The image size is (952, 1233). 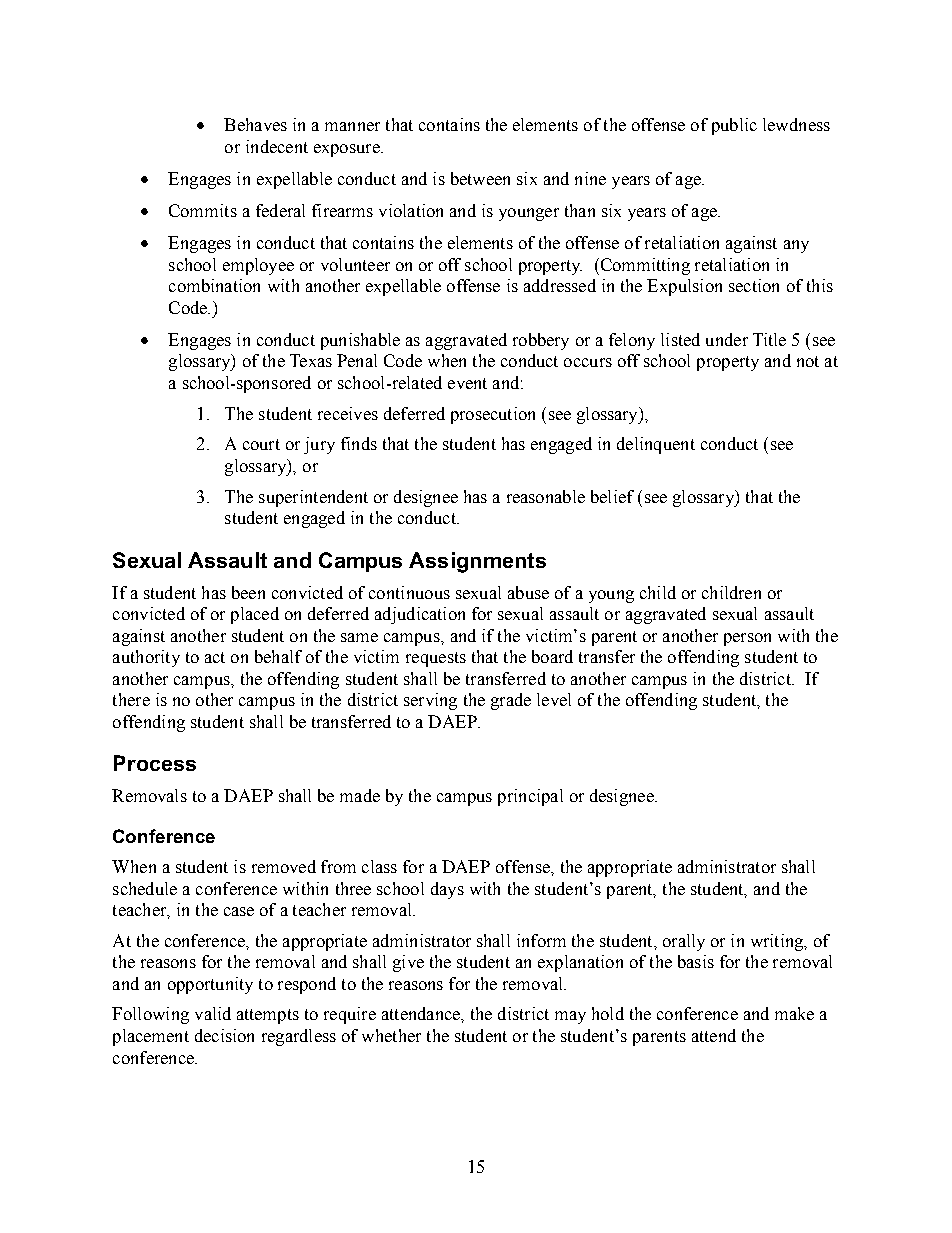 I want to click on person, so click(x=747, y=639).
